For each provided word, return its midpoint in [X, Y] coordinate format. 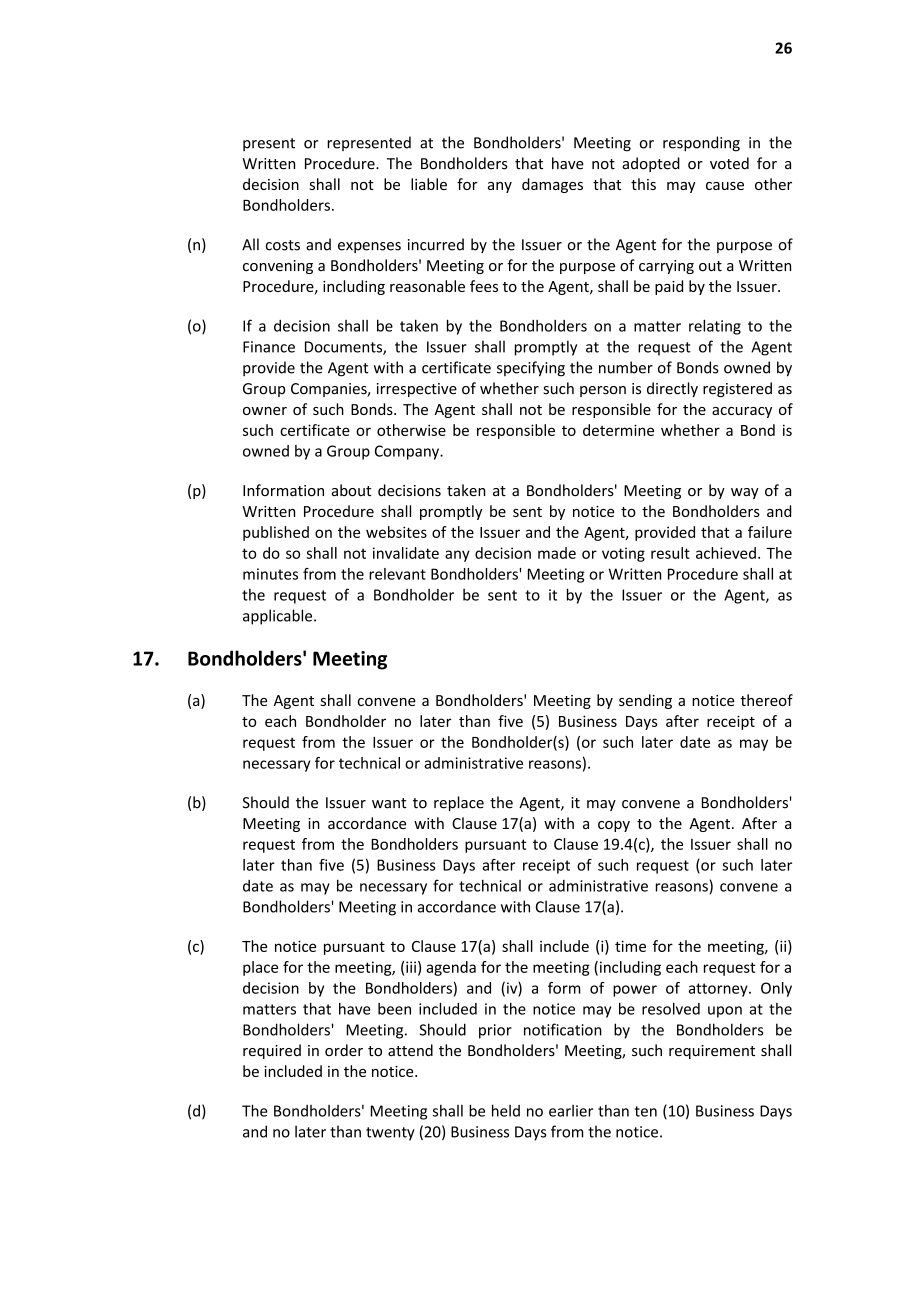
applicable [279, 617]
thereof [766, 700]
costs [283, 245]
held [506, 1110]
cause [725, 186]
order [344, 1050]
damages [552, 185]
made [557, 553]
